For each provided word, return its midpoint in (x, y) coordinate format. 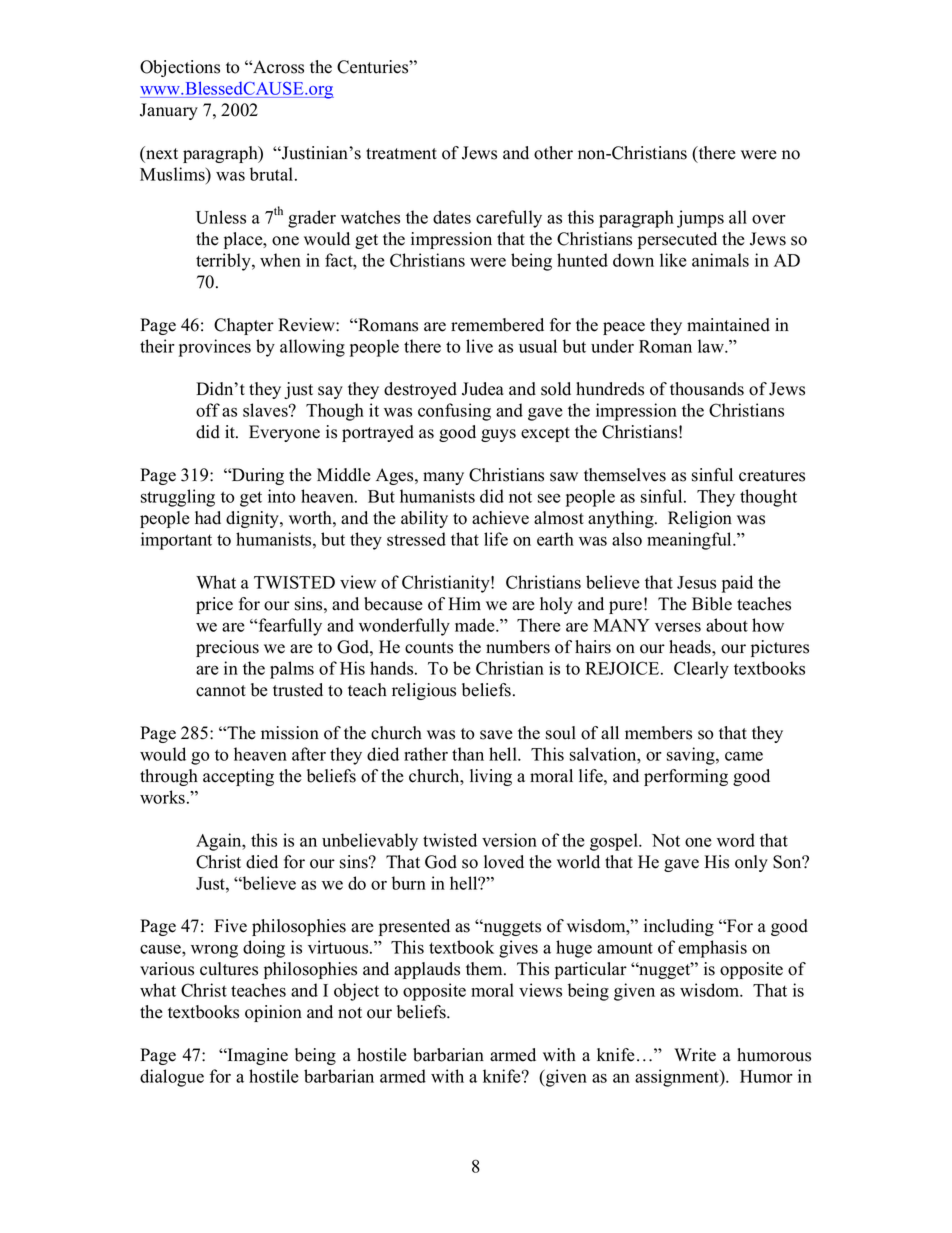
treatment (401, 154)
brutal (273, 174)
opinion (273, 1013)
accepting (238, 777)
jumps (700, 219)
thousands (707, 389)
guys (498, 435)
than (468, 754)
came (744, 756)
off (208, 410)
